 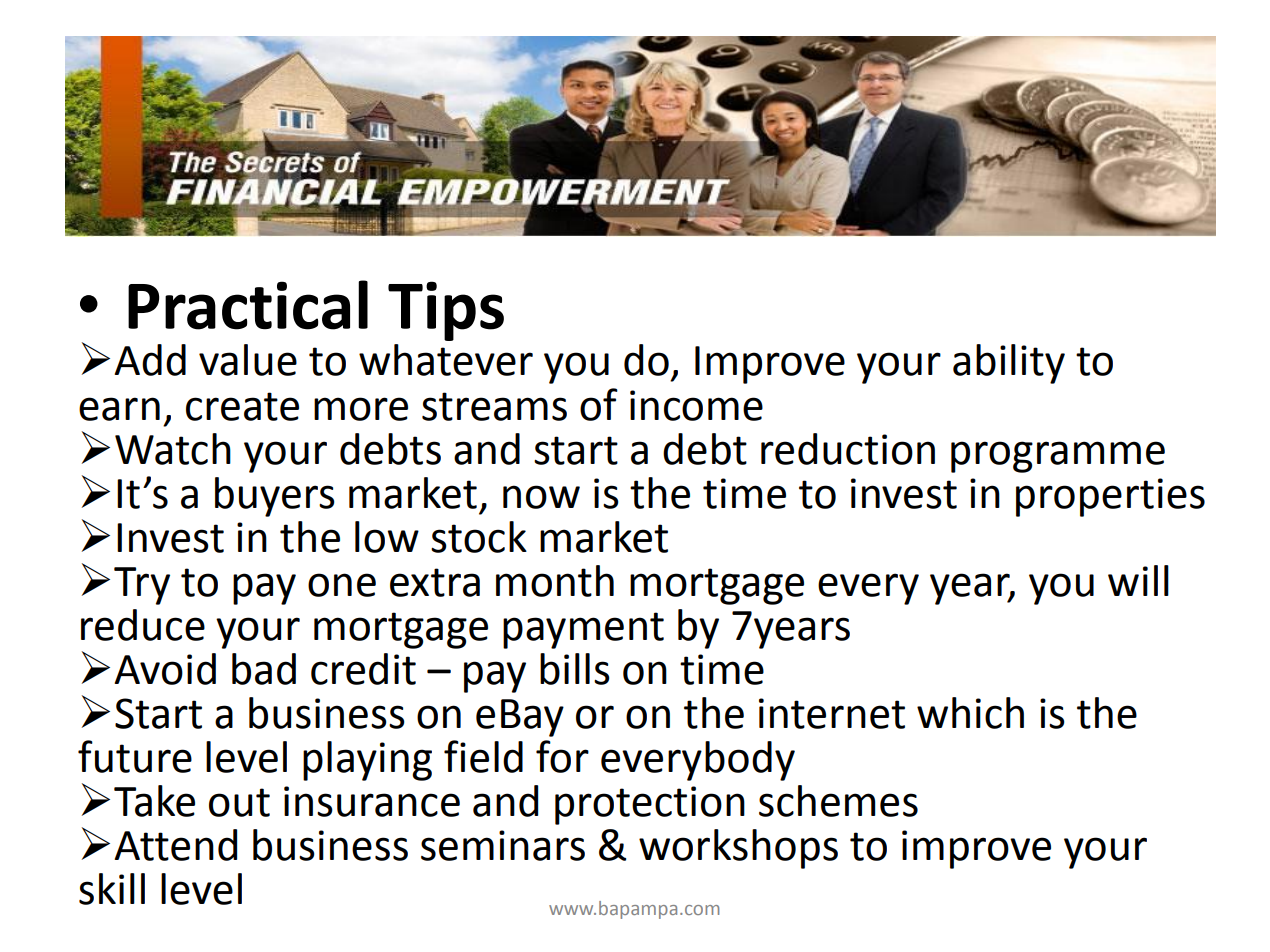 I want to click on will, so click(x=1138, y=580).
